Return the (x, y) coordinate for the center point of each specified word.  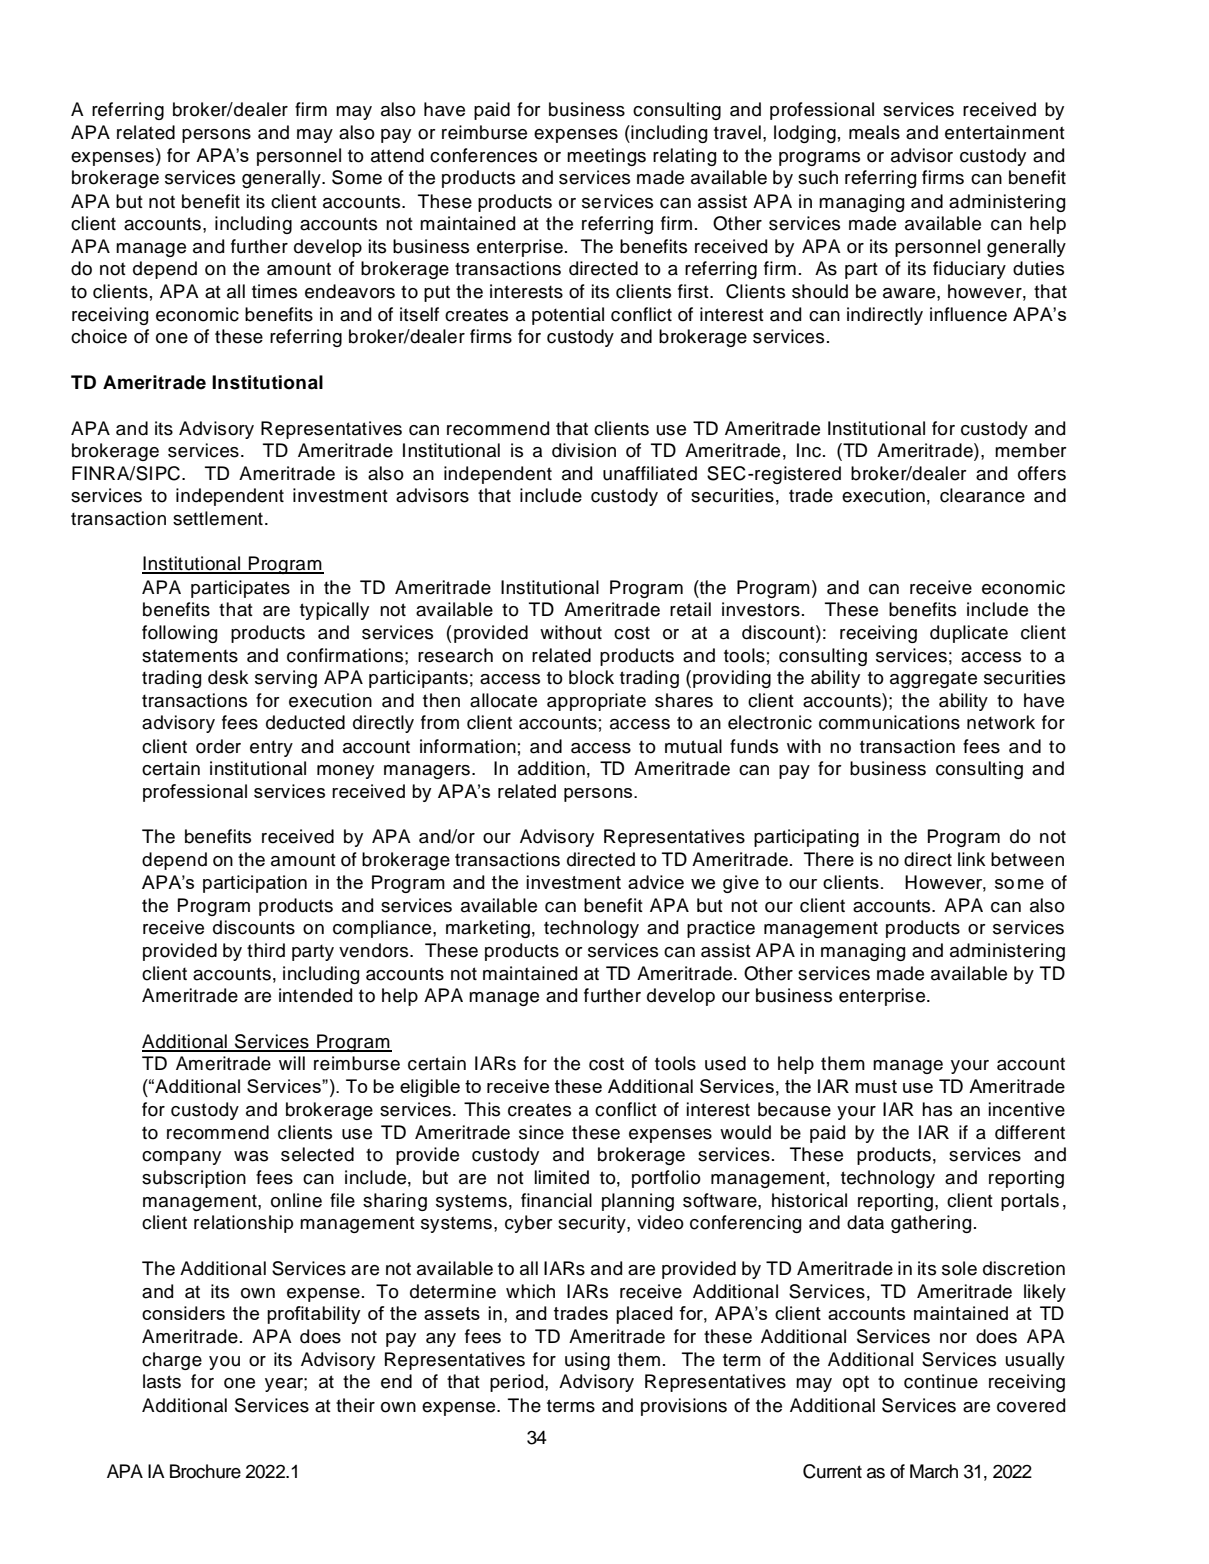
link (972, 859)
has (937, 1109)
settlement (218, 518)
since (541, 1132)
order (218, 746)
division (584, 450)
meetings (606, 157)
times (274, 291)
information (468, 746)
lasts (162, 1381)
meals (874, 132)
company (181, 1158)
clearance (982, 495)
